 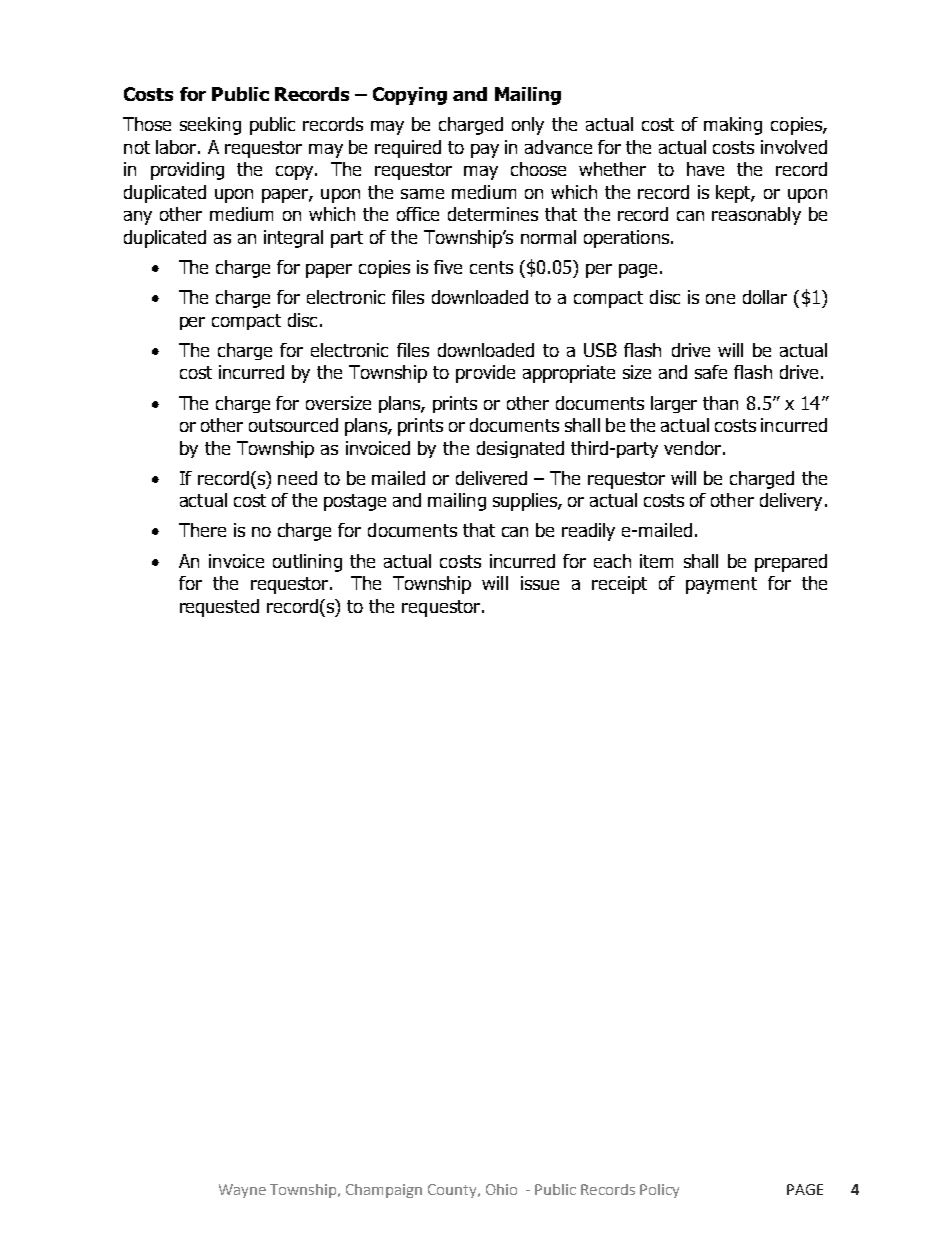 What do you see at coordinates (187, 171) in the screenshot?
I see `providing` at bounding box center [187, 171].
